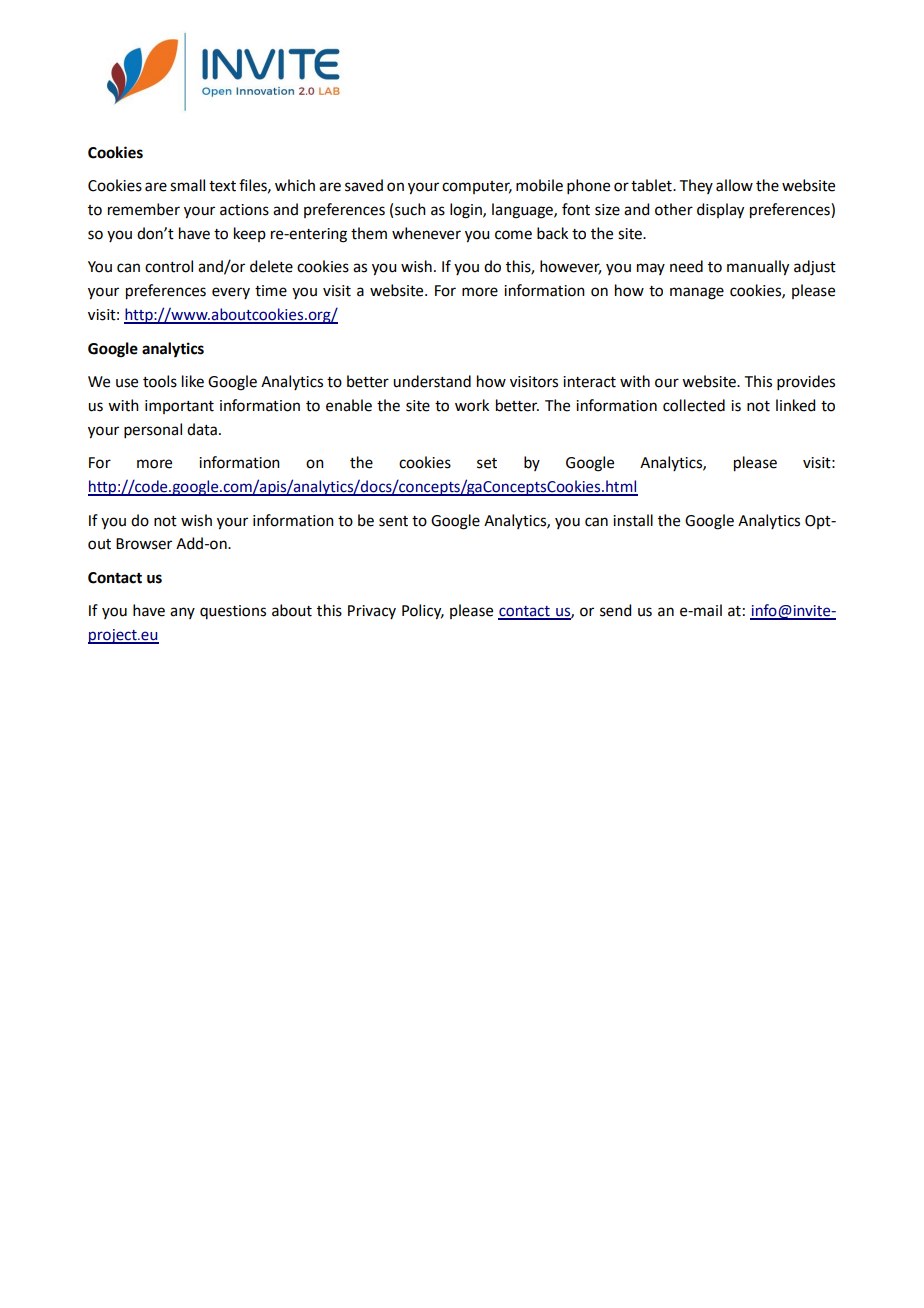 The image size is (924, 1308). What do you see at coordinates (734, 185) in the screenshot?
I see `allow` at bounding box center [734, 185].
